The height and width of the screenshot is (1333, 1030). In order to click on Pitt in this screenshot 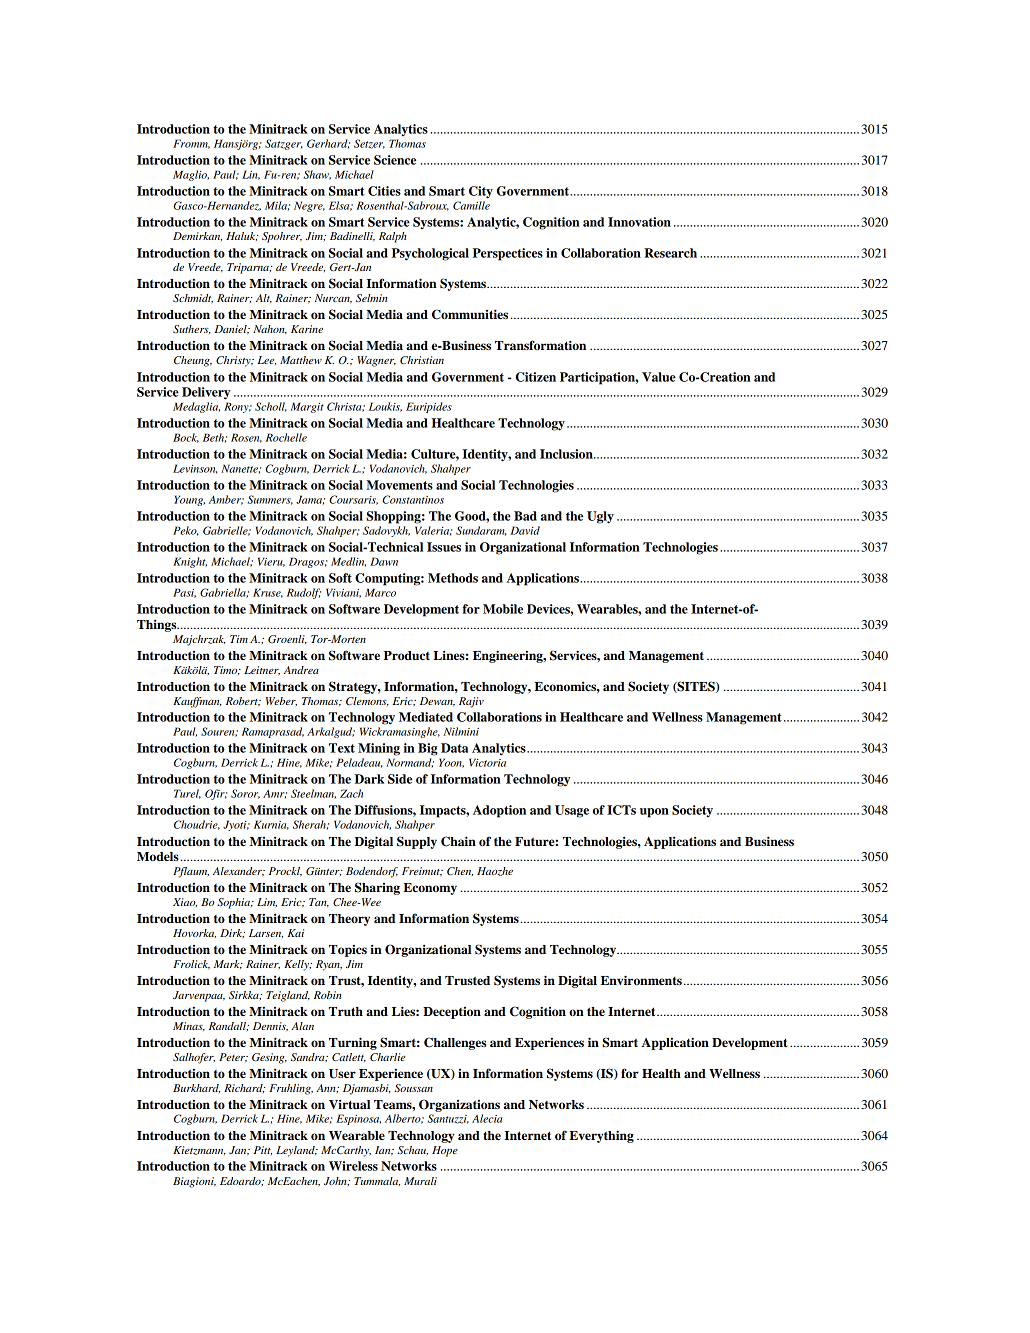, I will do `click(263, 1150)`.
